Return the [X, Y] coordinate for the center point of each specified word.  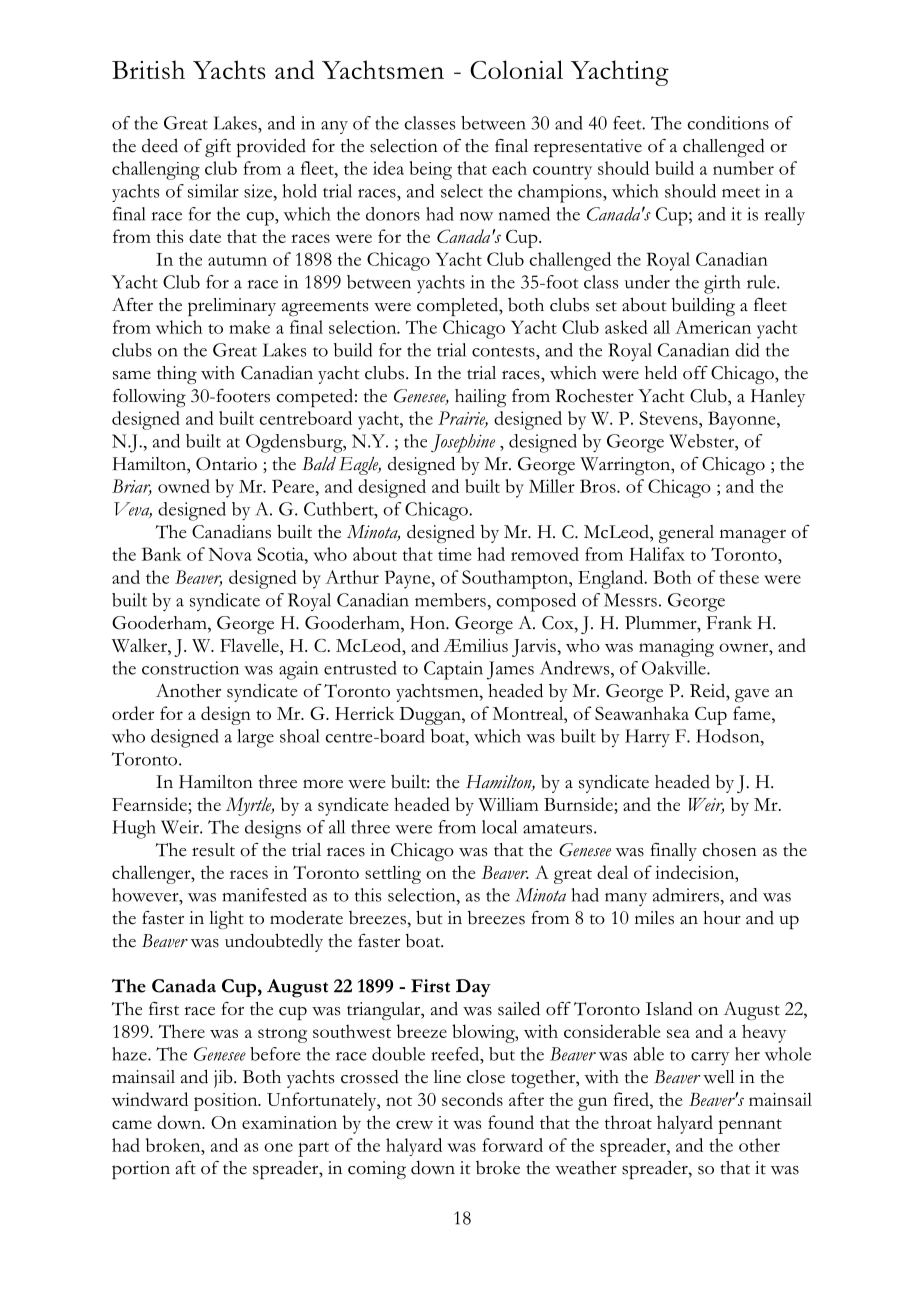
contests [504, 351]
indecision [696, 872]
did [747, 350]
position [227, 1102]
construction [190, 668]
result [213, 850]
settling [393, 874]
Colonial [516, 69]
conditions [728, 123]
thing [177, 375]
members [450, 600]
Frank [729, 622]
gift [218, 148]
